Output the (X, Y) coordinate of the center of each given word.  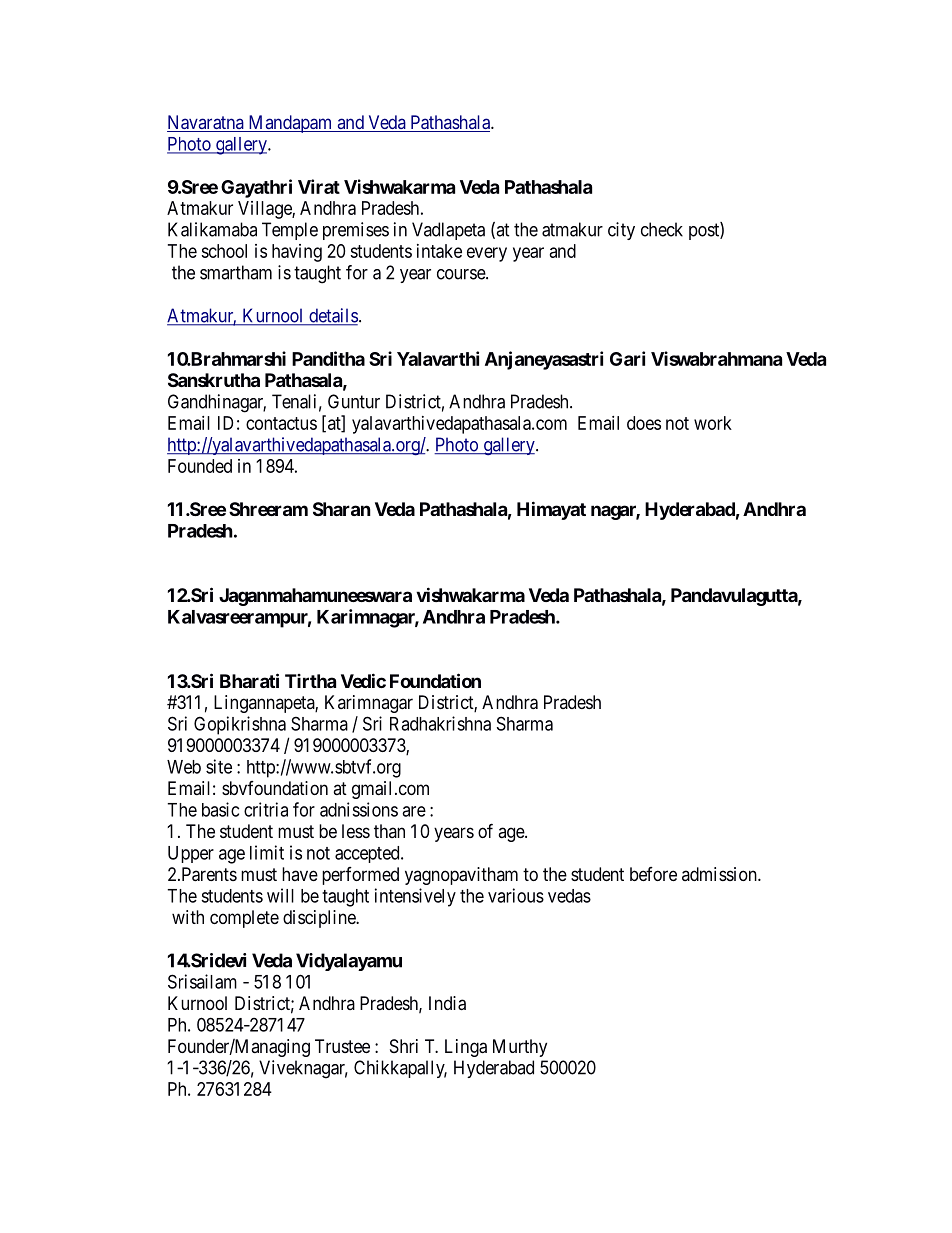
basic (220, 809)
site (219, 766)
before (653, 874)
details (332, 316)
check (662, 229)
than (389, 831)
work (713, 423)
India (447, 1003)
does (644, 423)
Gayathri (256, 188)
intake (439, 251)
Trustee (342, 1046)
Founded (200, 466)
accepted (368, 854)
